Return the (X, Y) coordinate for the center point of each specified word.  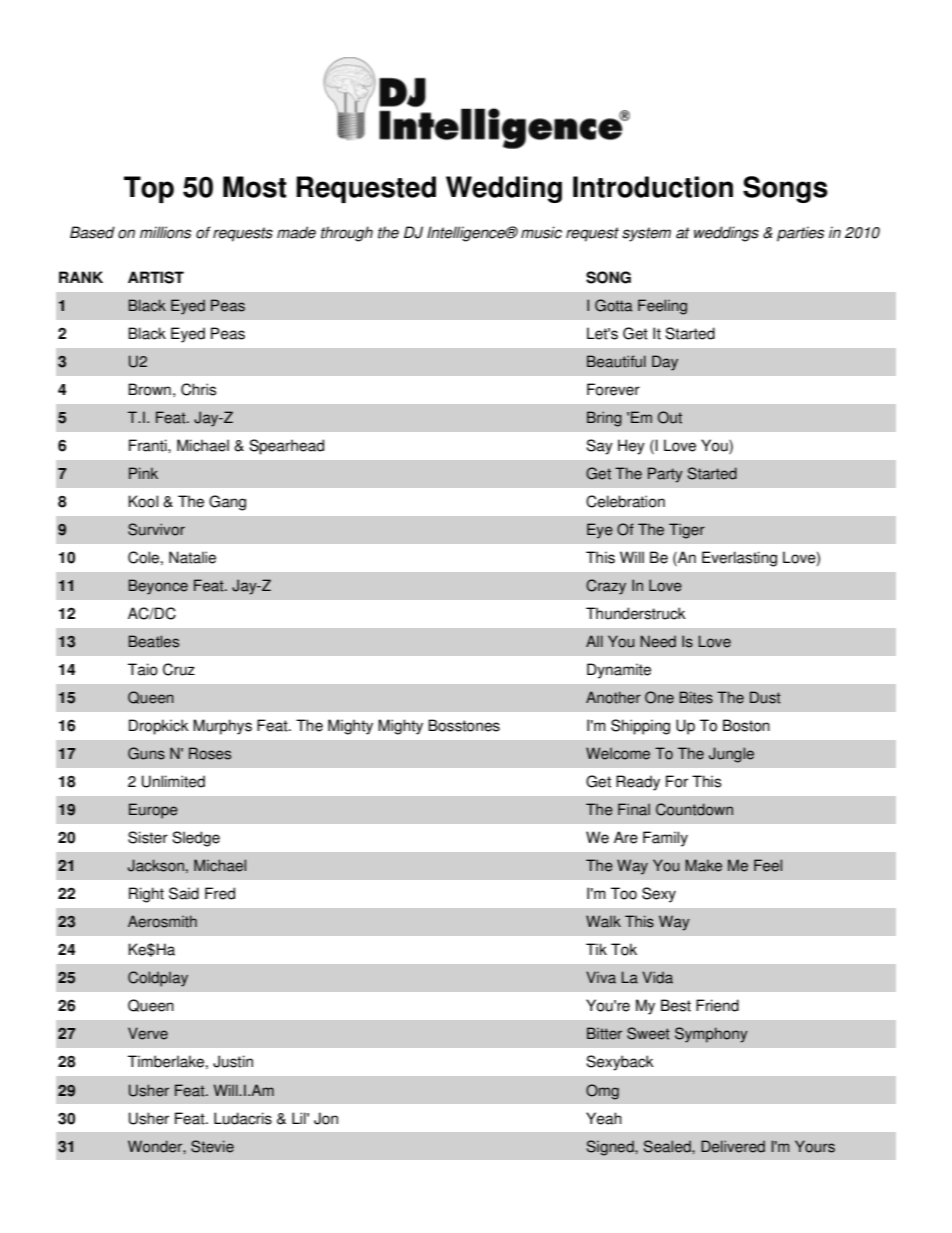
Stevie (212, 1146)
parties (800, 234)
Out (670, 417)
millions (165, 232)
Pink (143, 473)
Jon (326, 1118)
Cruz (179, 669)
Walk (603, 921)
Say (599, 447)
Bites (696, 697)
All (594, 641)
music (541, 232)
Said (184, 893)
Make (703, 865)
